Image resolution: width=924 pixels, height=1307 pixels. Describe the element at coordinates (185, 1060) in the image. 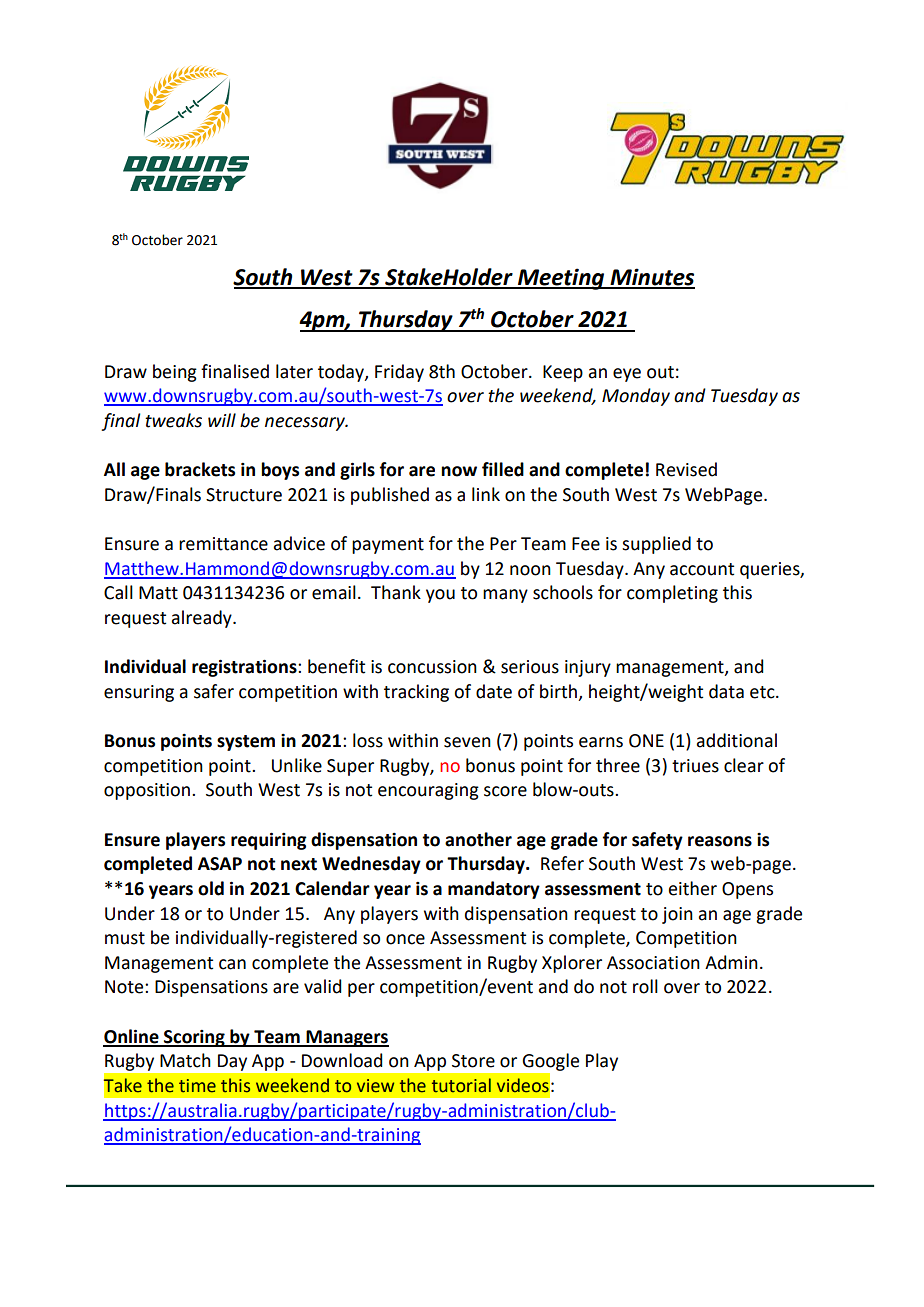

I see `Match` at that location.
